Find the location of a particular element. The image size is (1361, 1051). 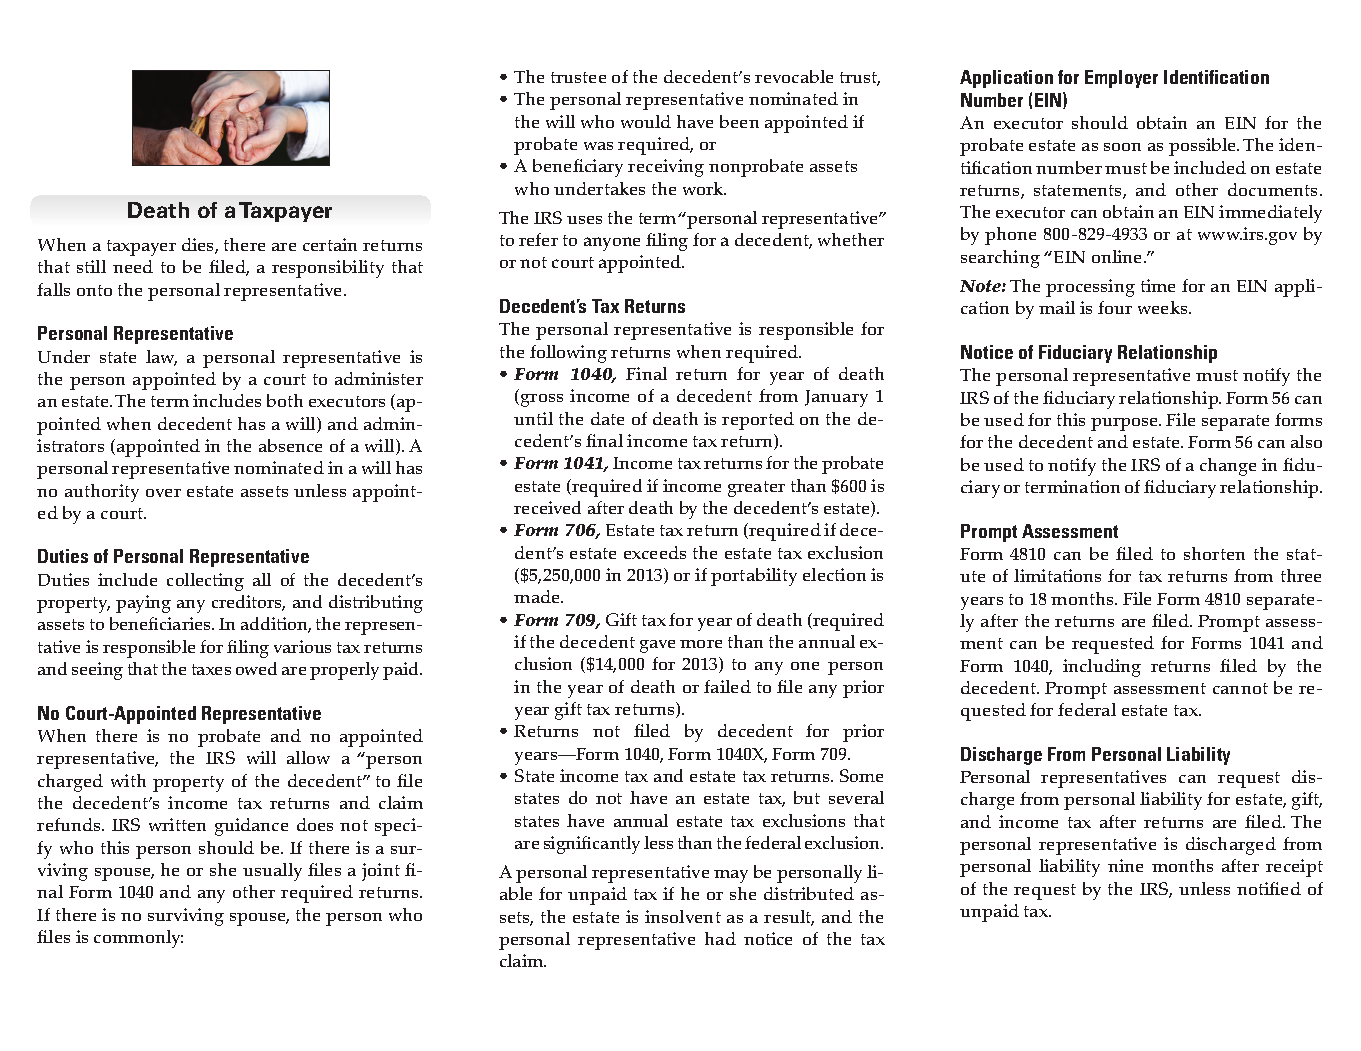

onto is located at coordinates (94, 290).
